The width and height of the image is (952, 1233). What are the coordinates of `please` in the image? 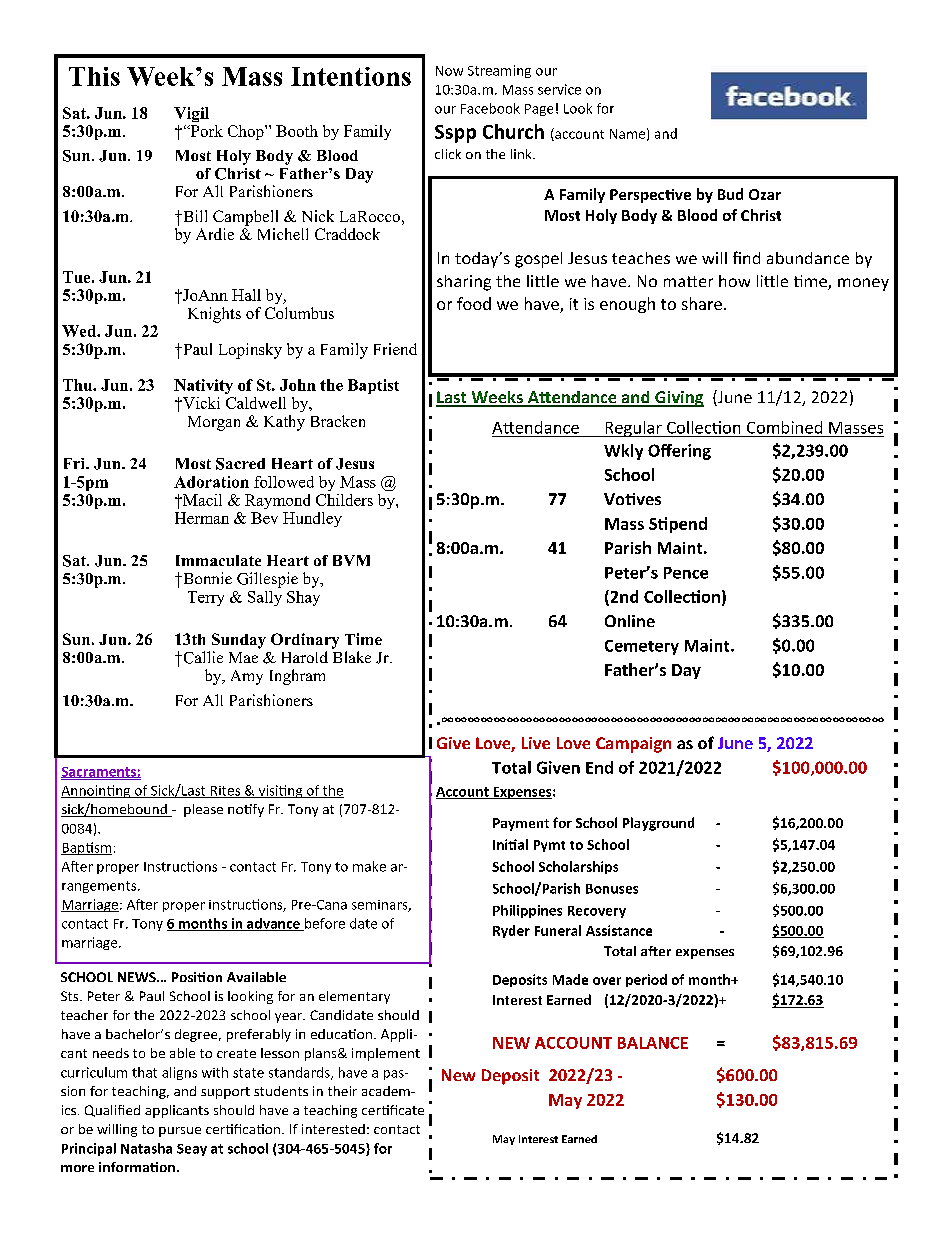 It's located at (203, 810).
